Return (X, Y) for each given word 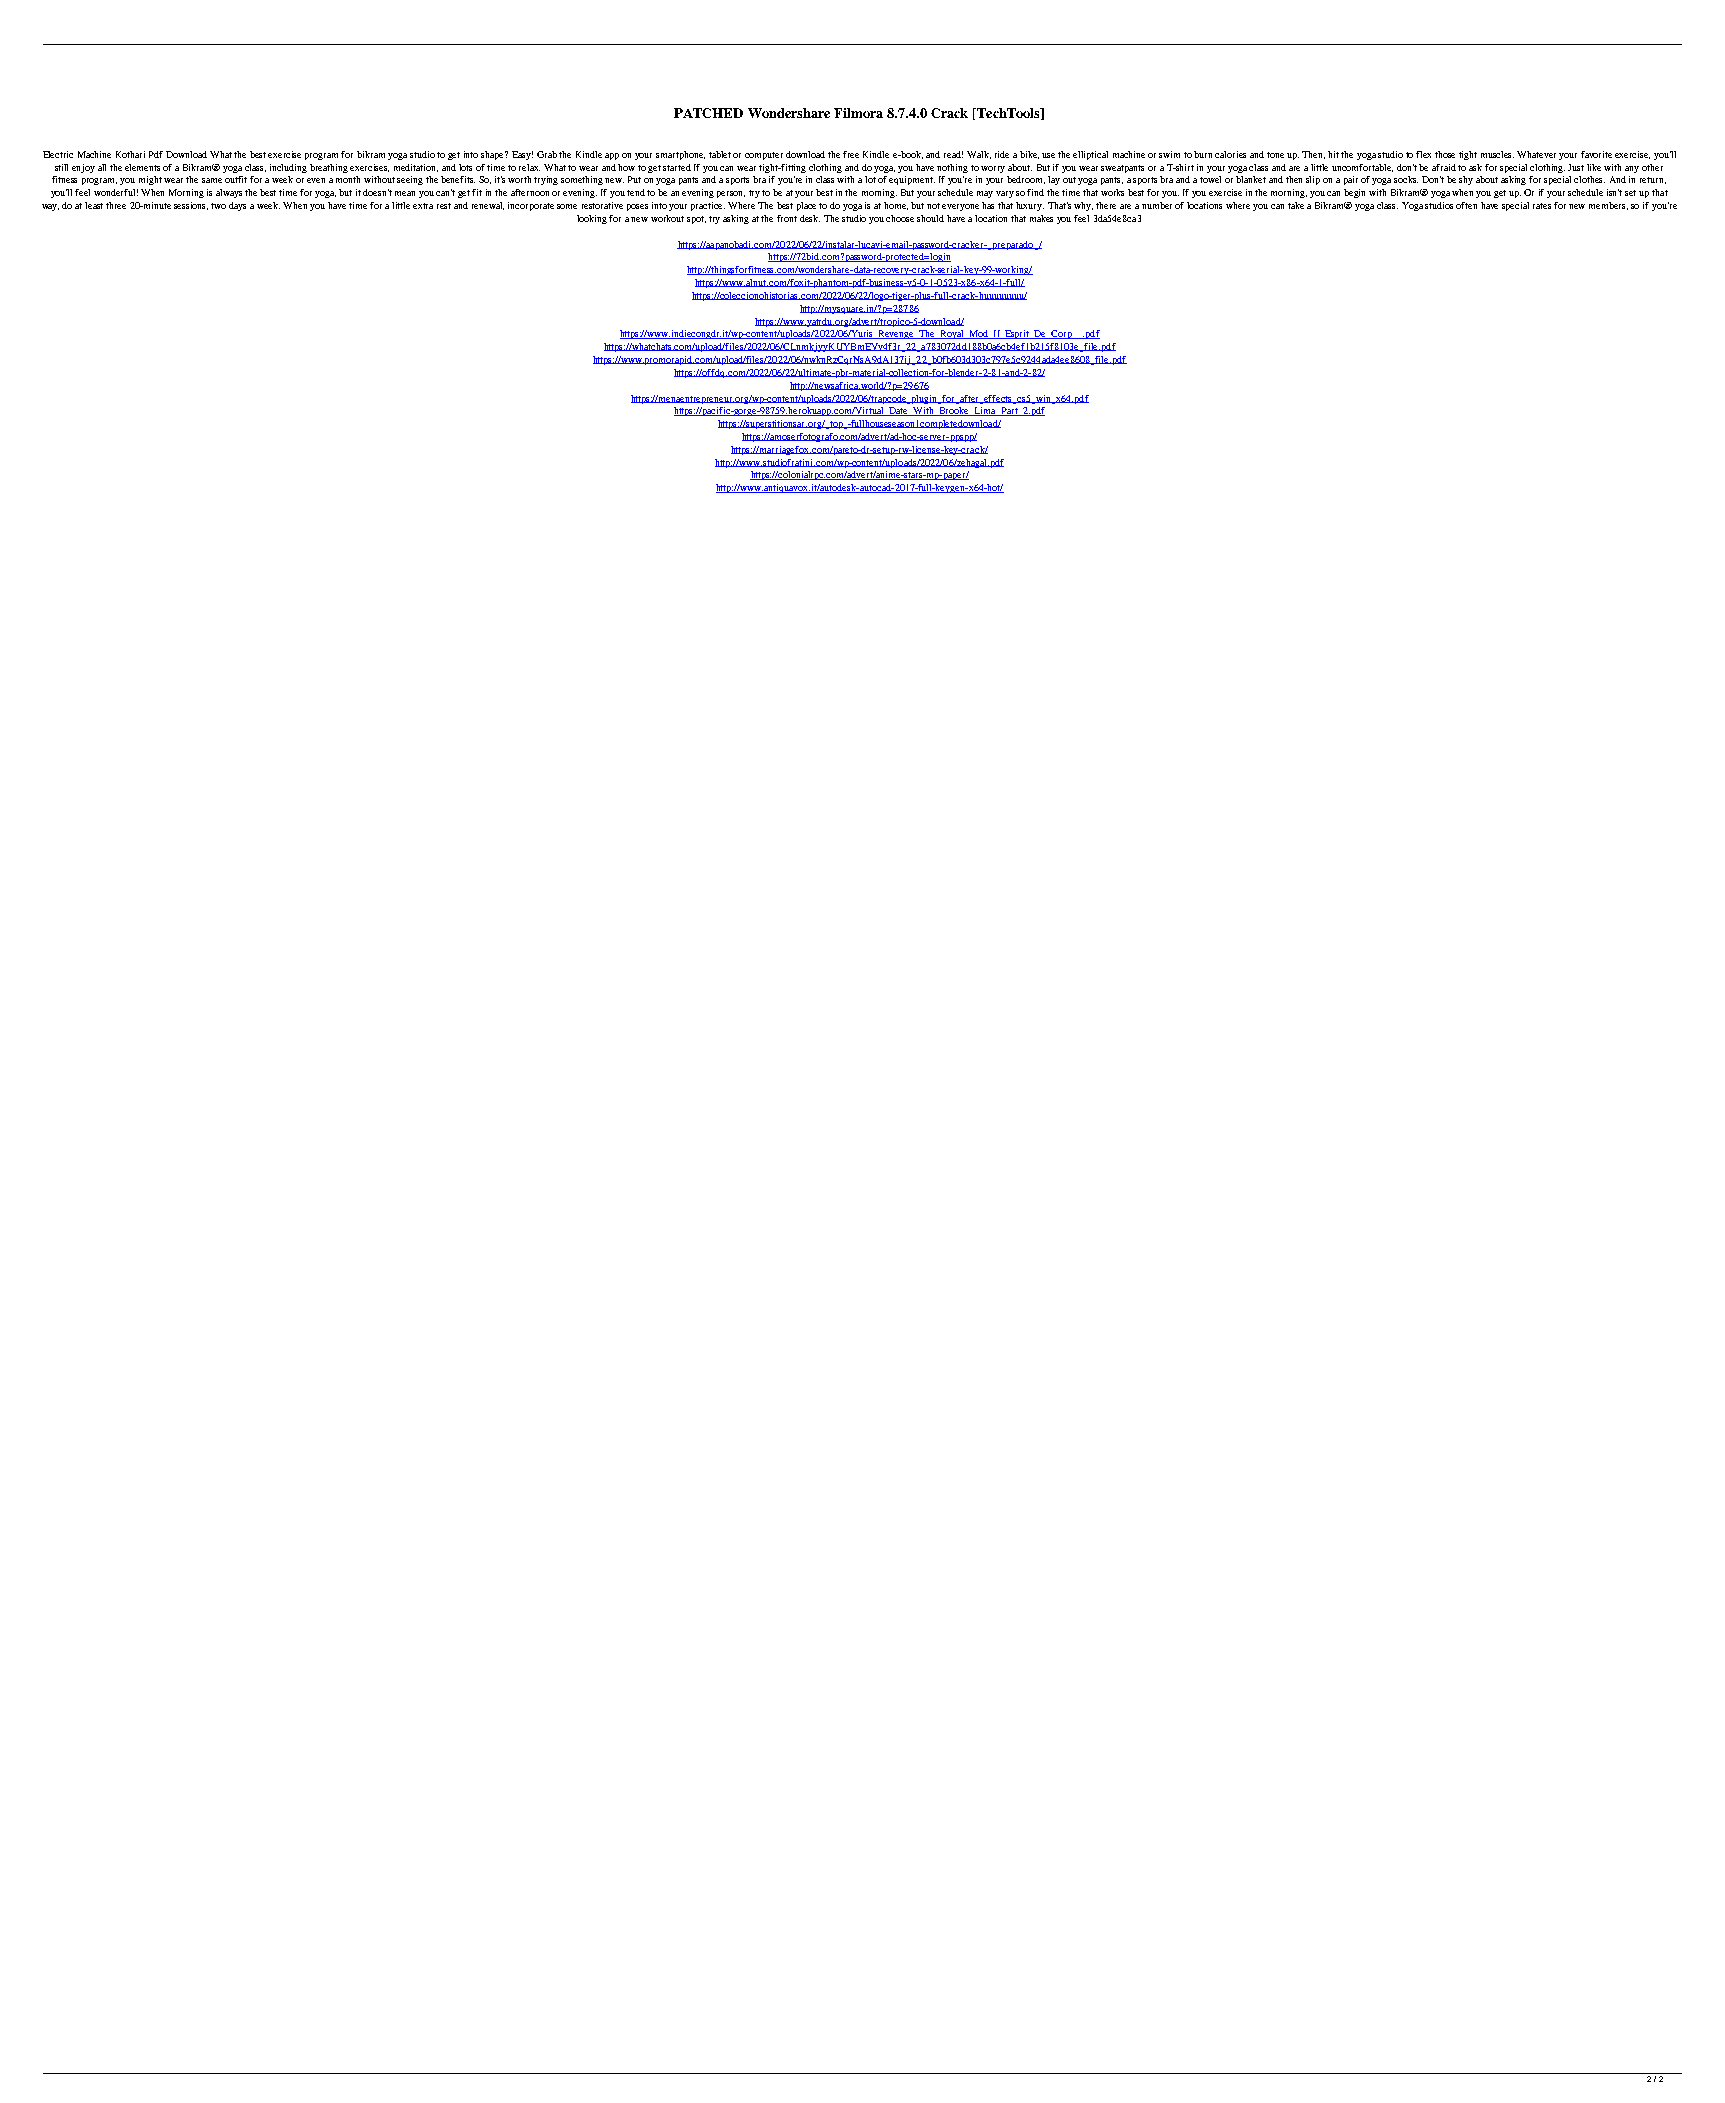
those (1445, 154)
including (288, 168)
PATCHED (708, 113)
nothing (952, 168)
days (237, 206)
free (851, 154)
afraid (1444, 167)
